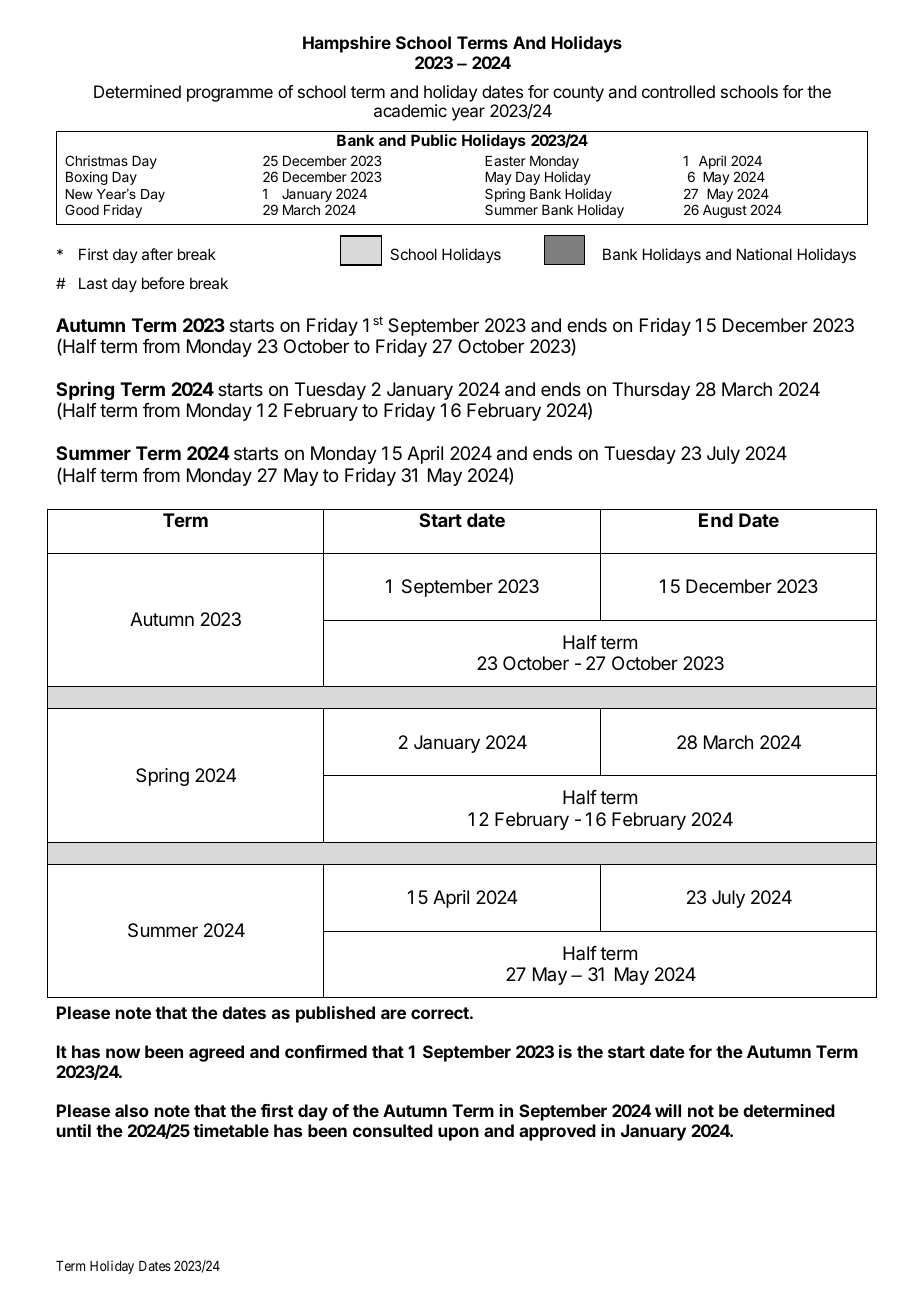  What do you see at coordinates (393, 1014) in the screenshot?
I see `are` at bounding box center [393, 1014].
